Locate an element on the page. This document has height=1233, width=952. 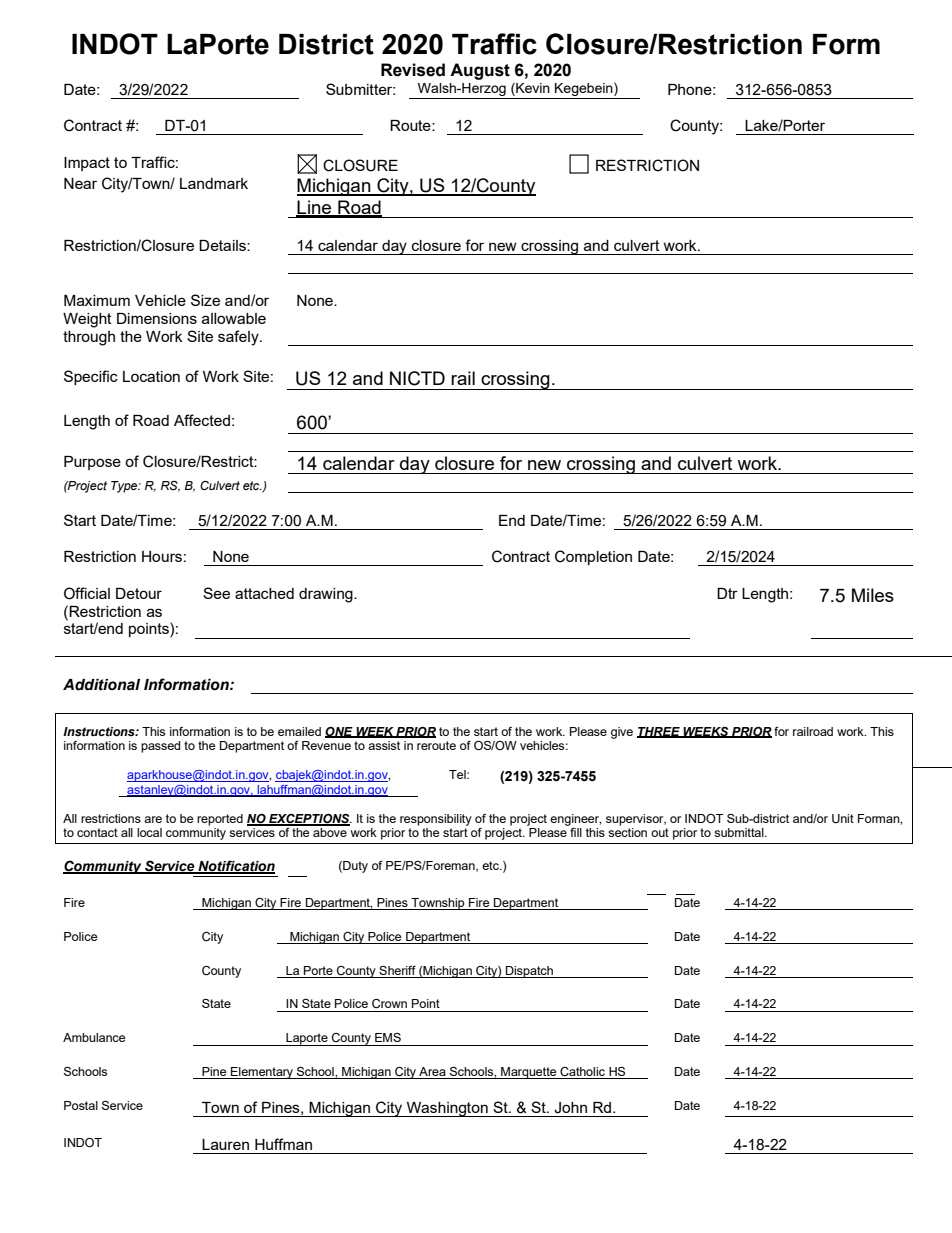
drawing is located at coordinates (327, 595).
